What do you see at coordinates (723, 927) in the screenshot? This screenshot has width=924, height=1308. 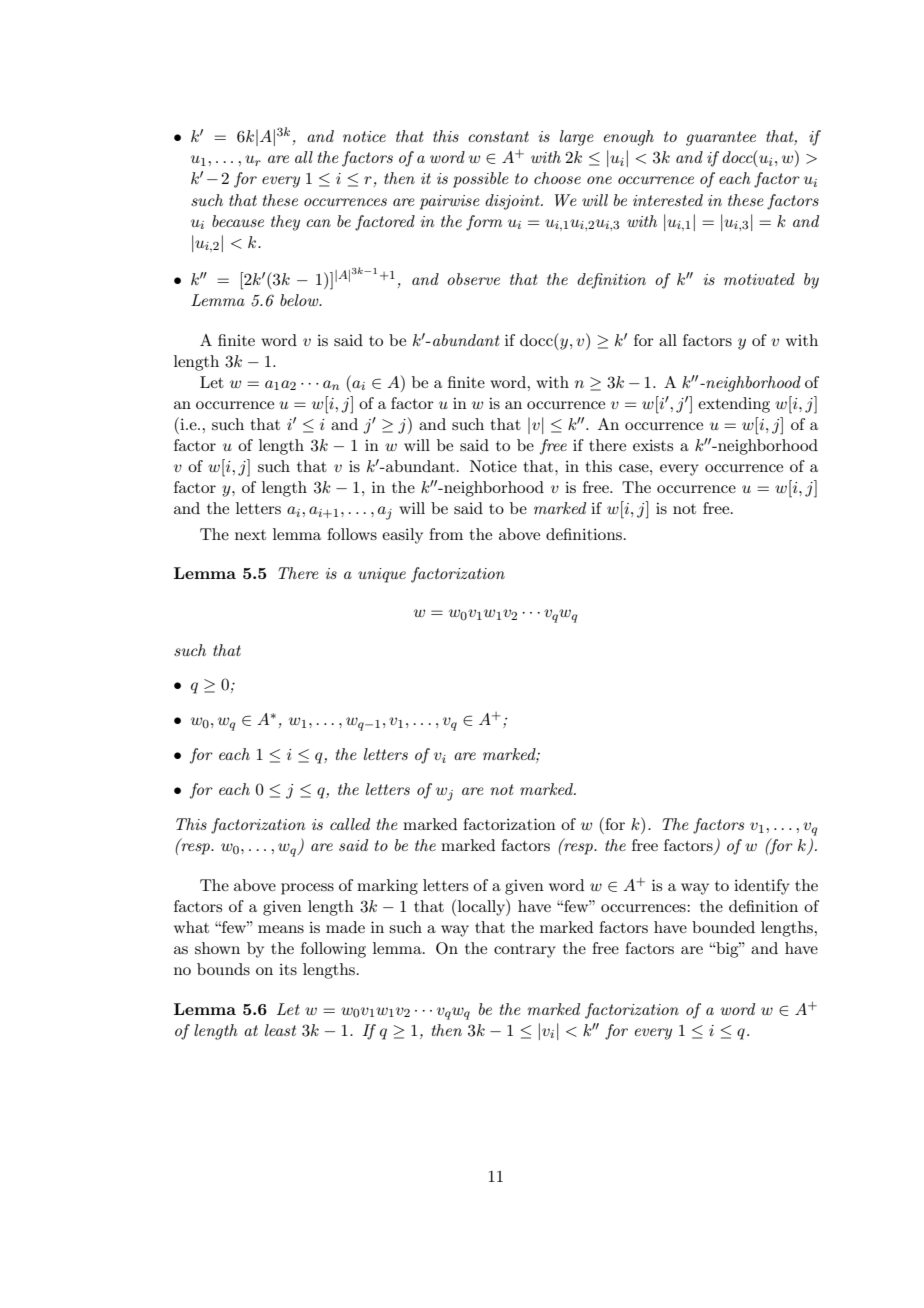 I see `bounded` at bounding box center [723, 927].
